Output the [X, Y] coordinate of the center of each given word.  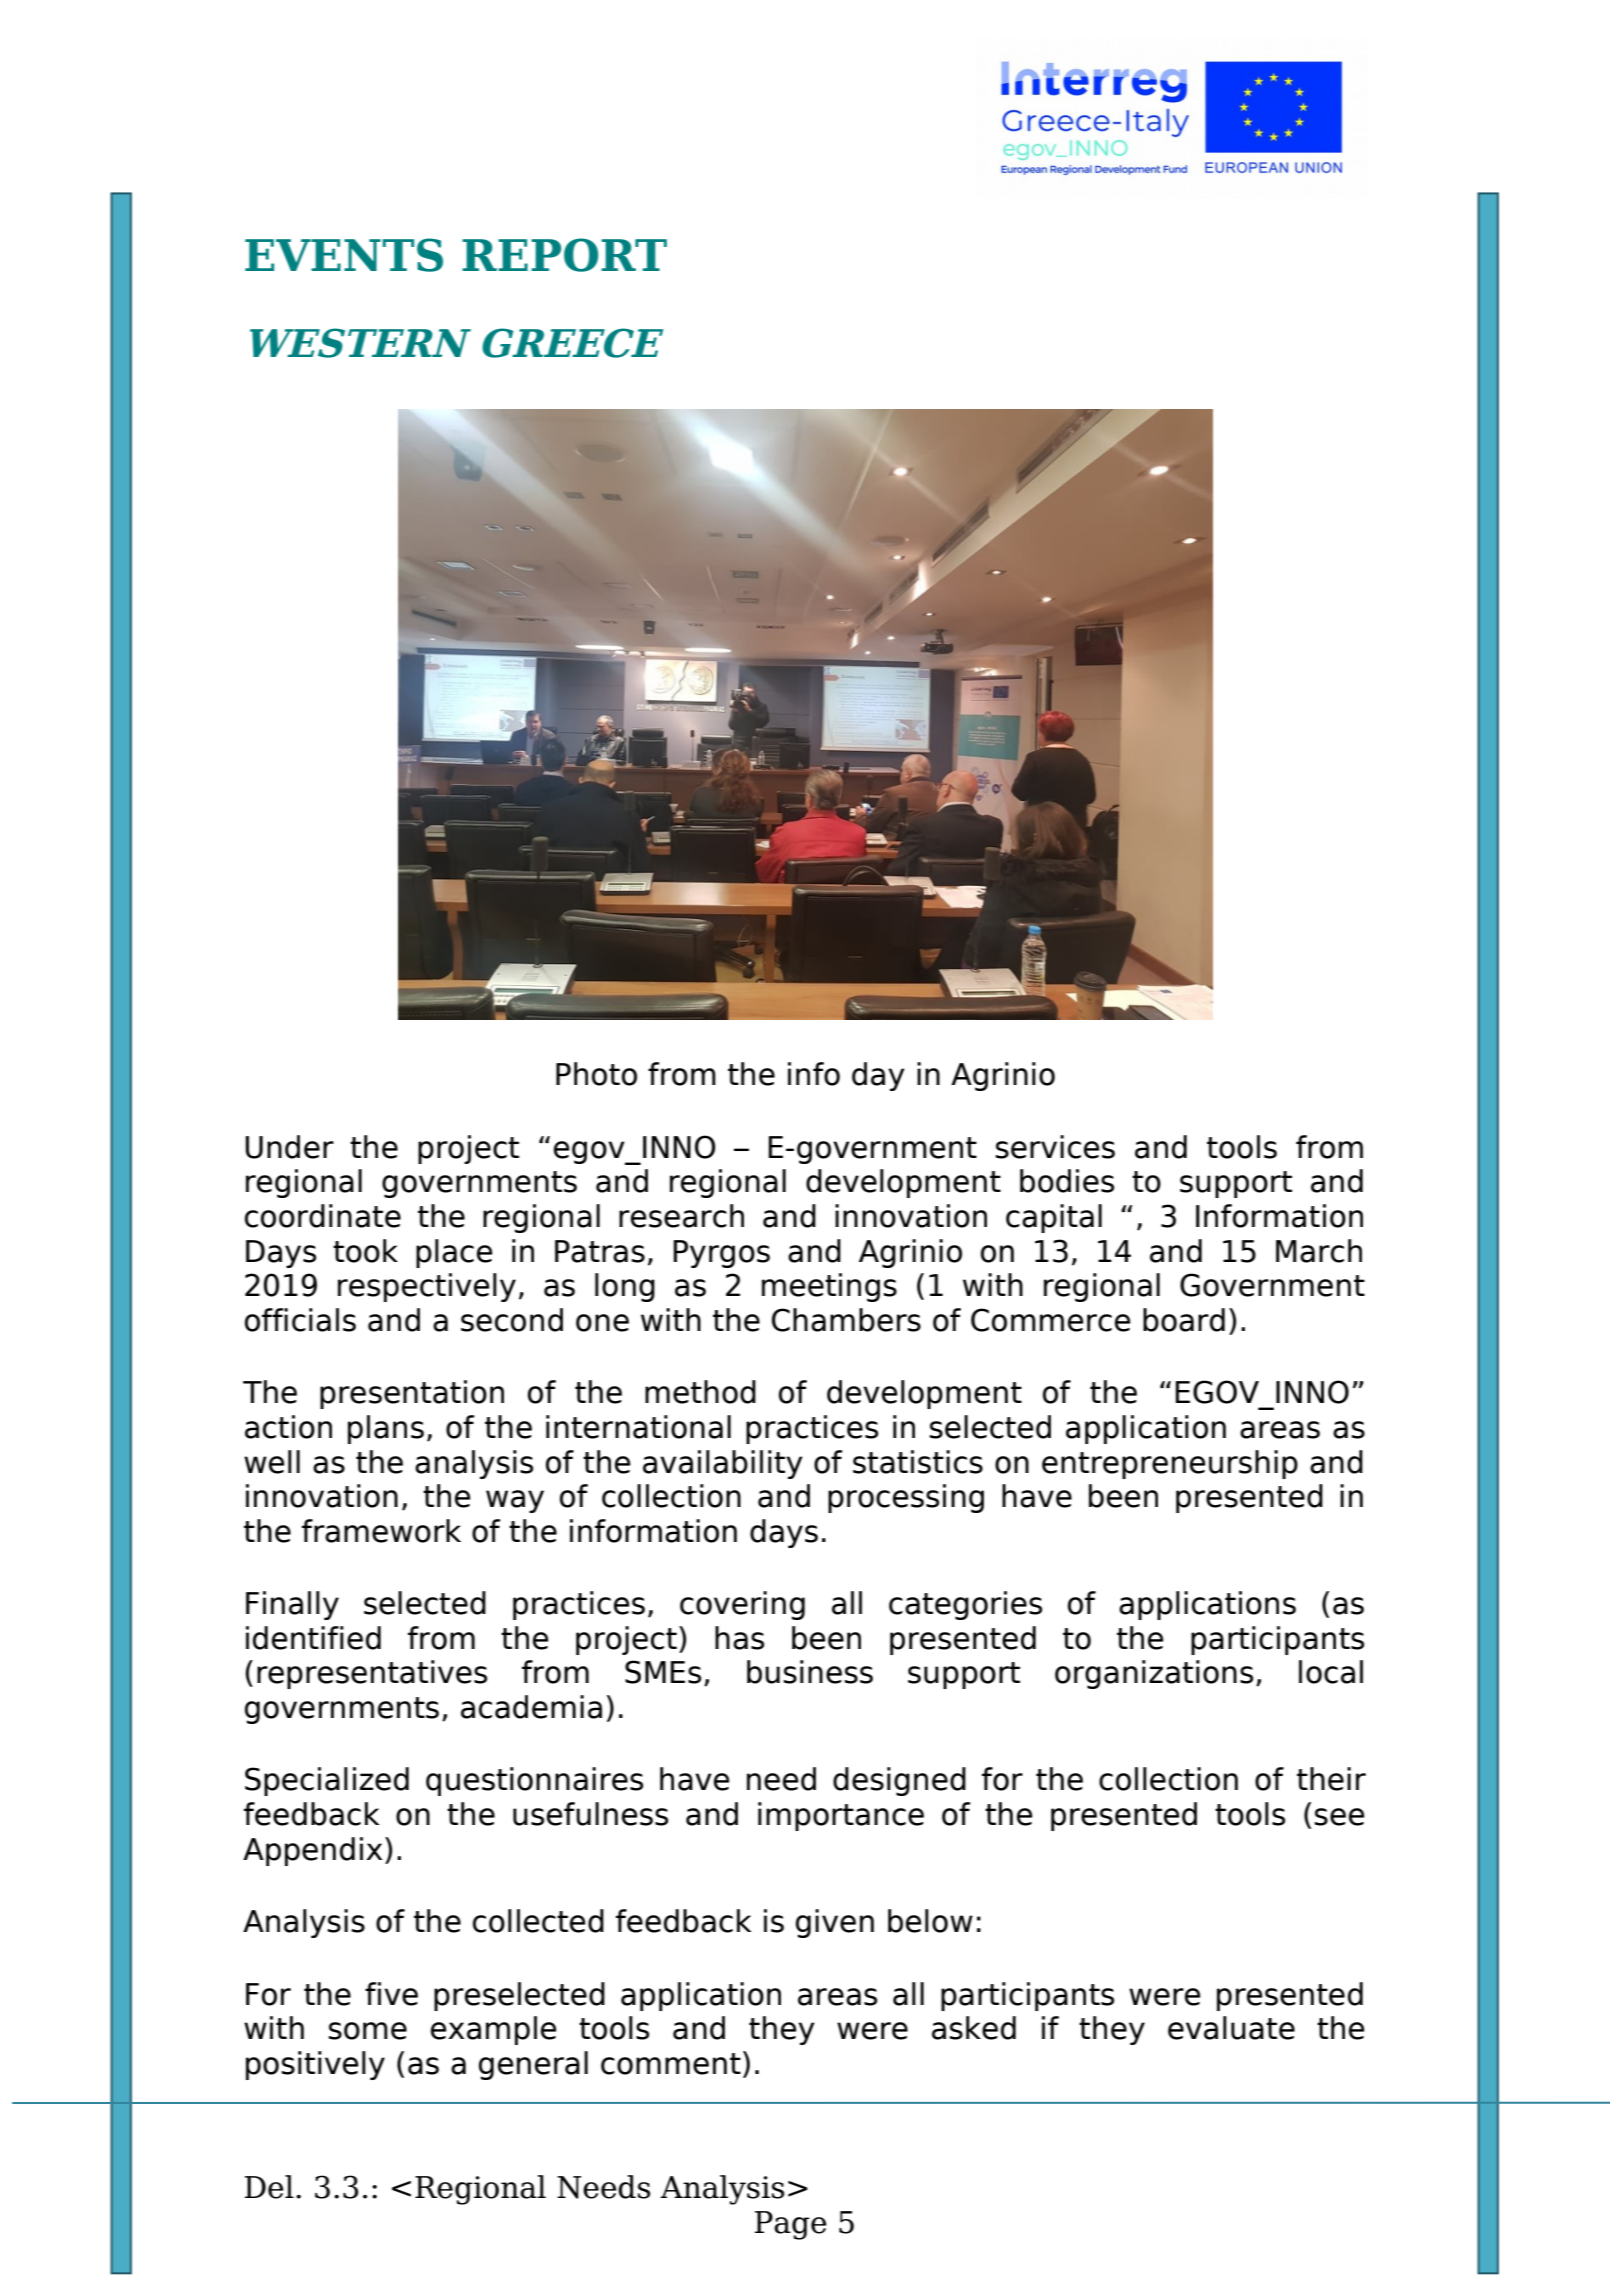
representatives [372, 1674]
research [681, 1216]
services [1055, 1147]
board [1184, 1320]
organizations [1154, 1674]
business [810, 1672]
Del [269, 2187]
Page [790, 2225]
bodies [1067, 1181]
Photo [596, 1074]
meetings [829, 1287]
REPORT [564, 255]
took [365, 1251]
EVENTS [344, 255]
